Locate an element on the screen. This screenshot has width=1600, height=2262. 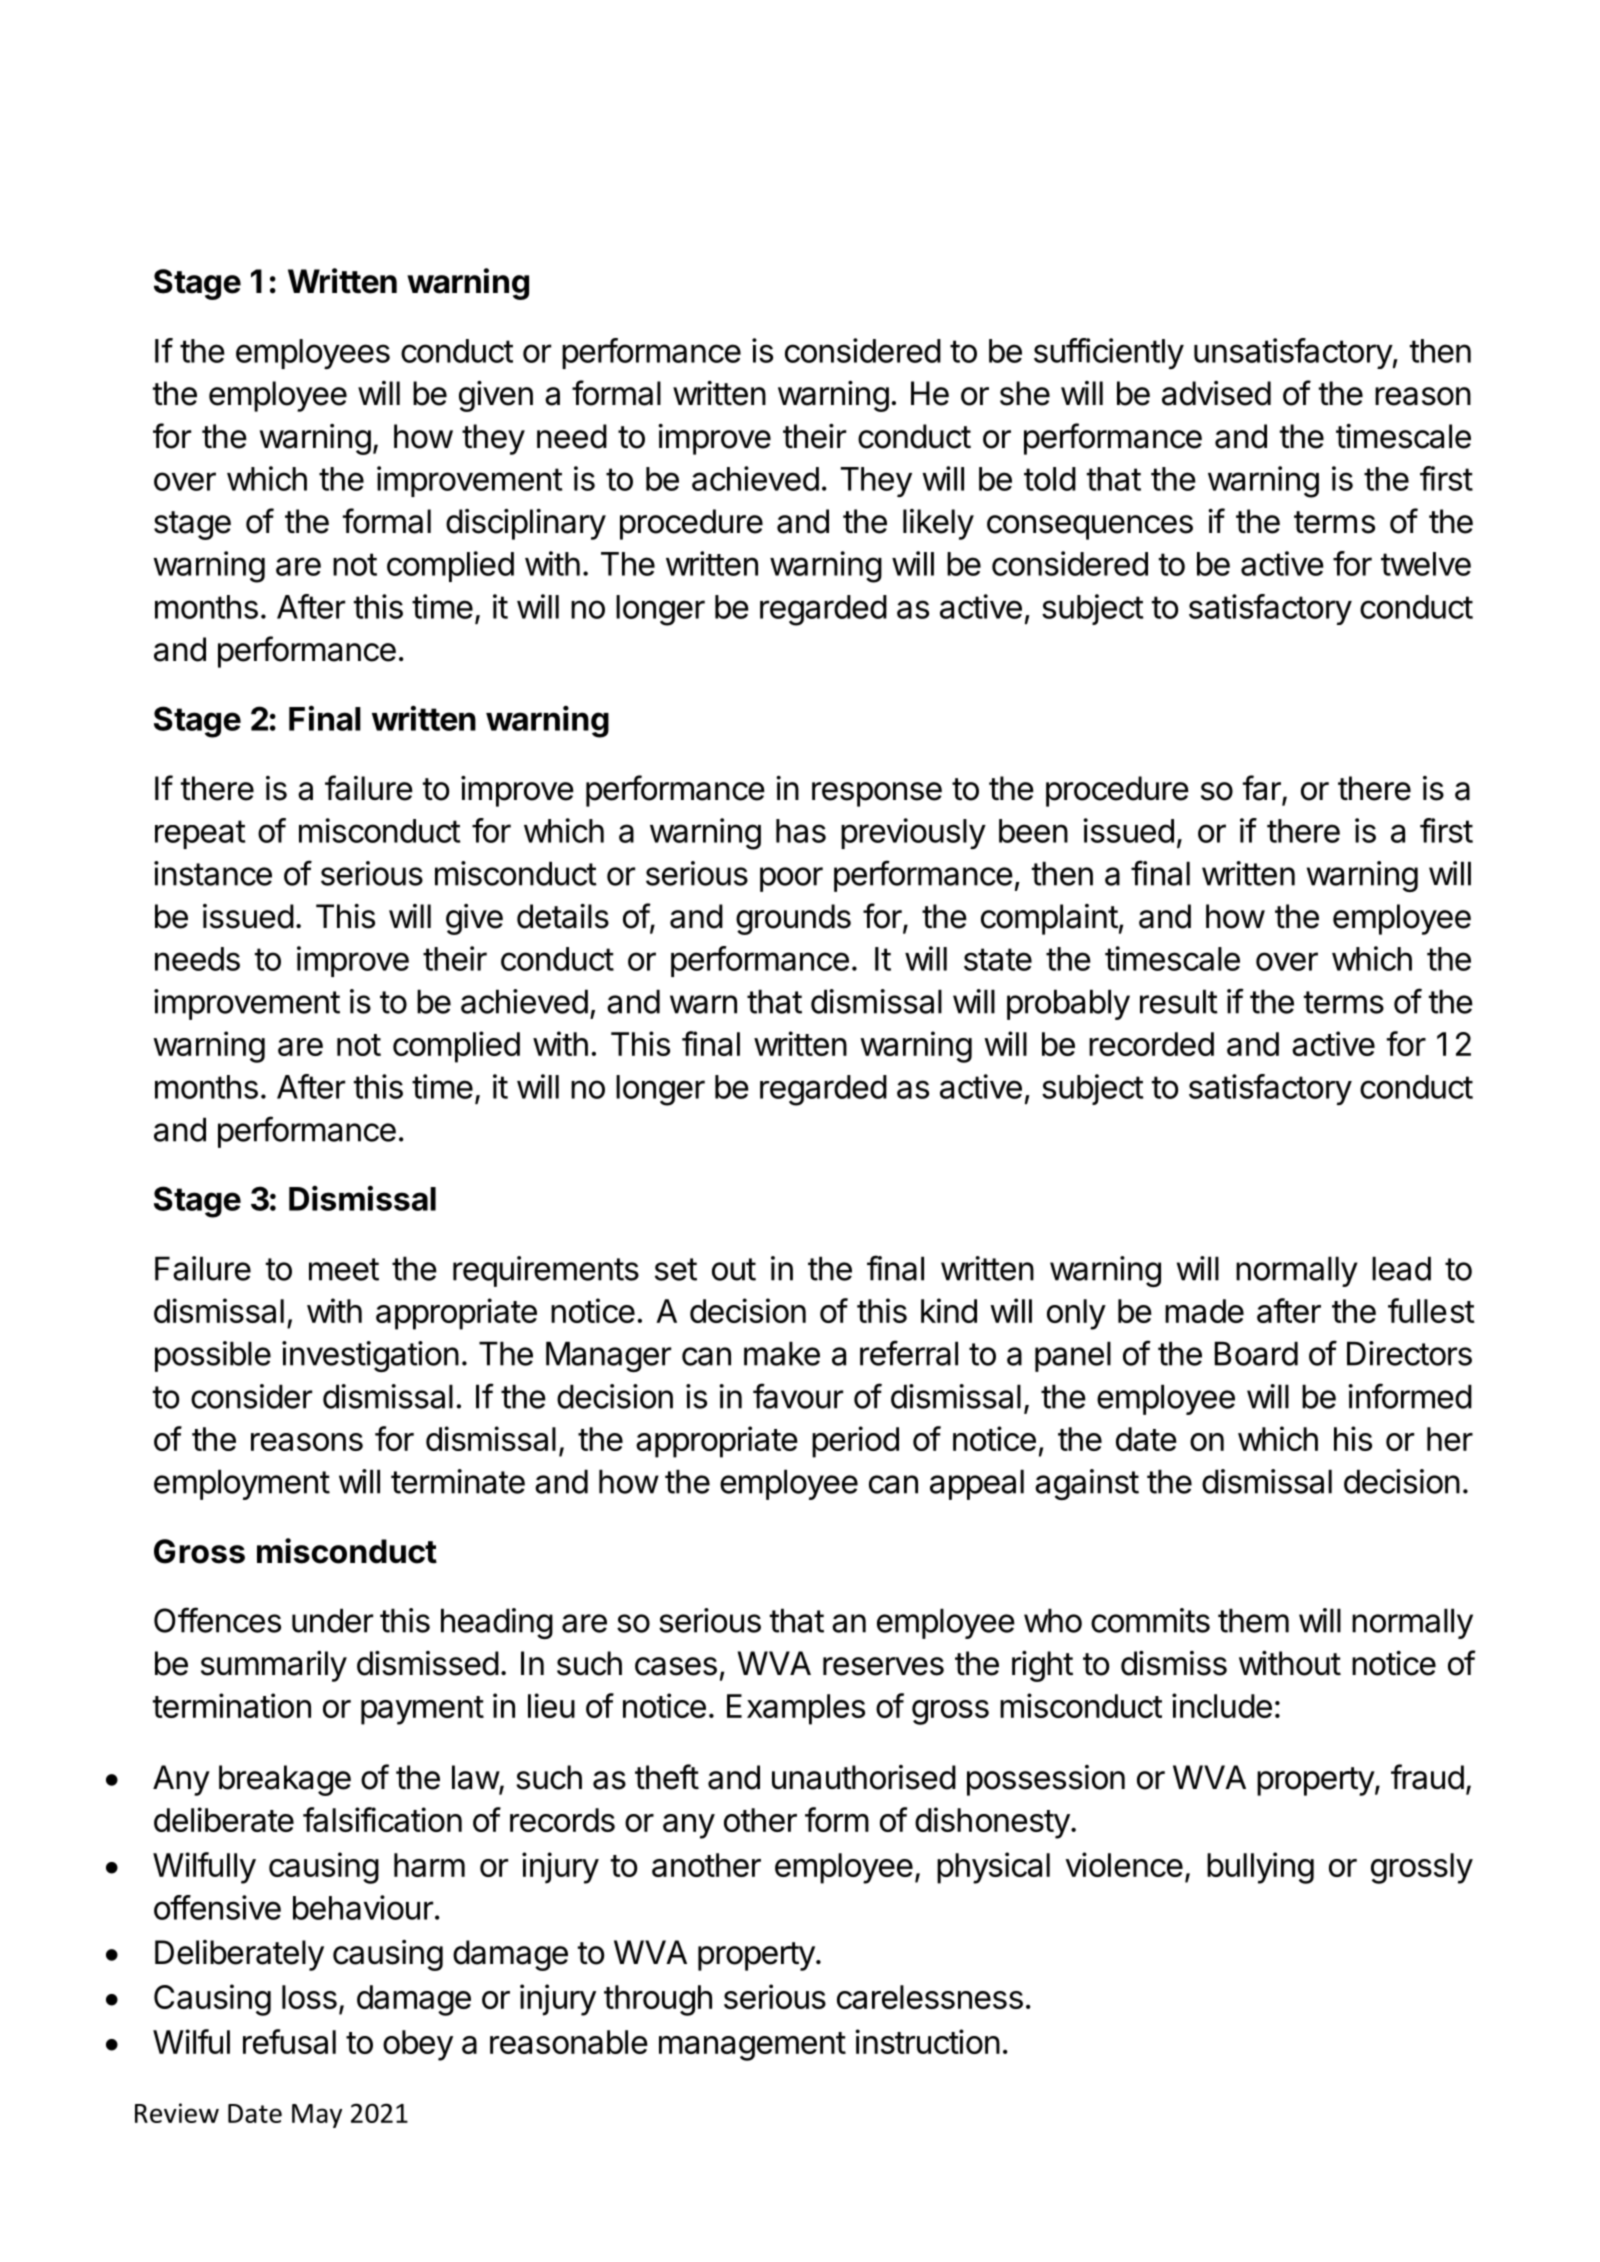
lead is located at coordinates (1401, 1268).
